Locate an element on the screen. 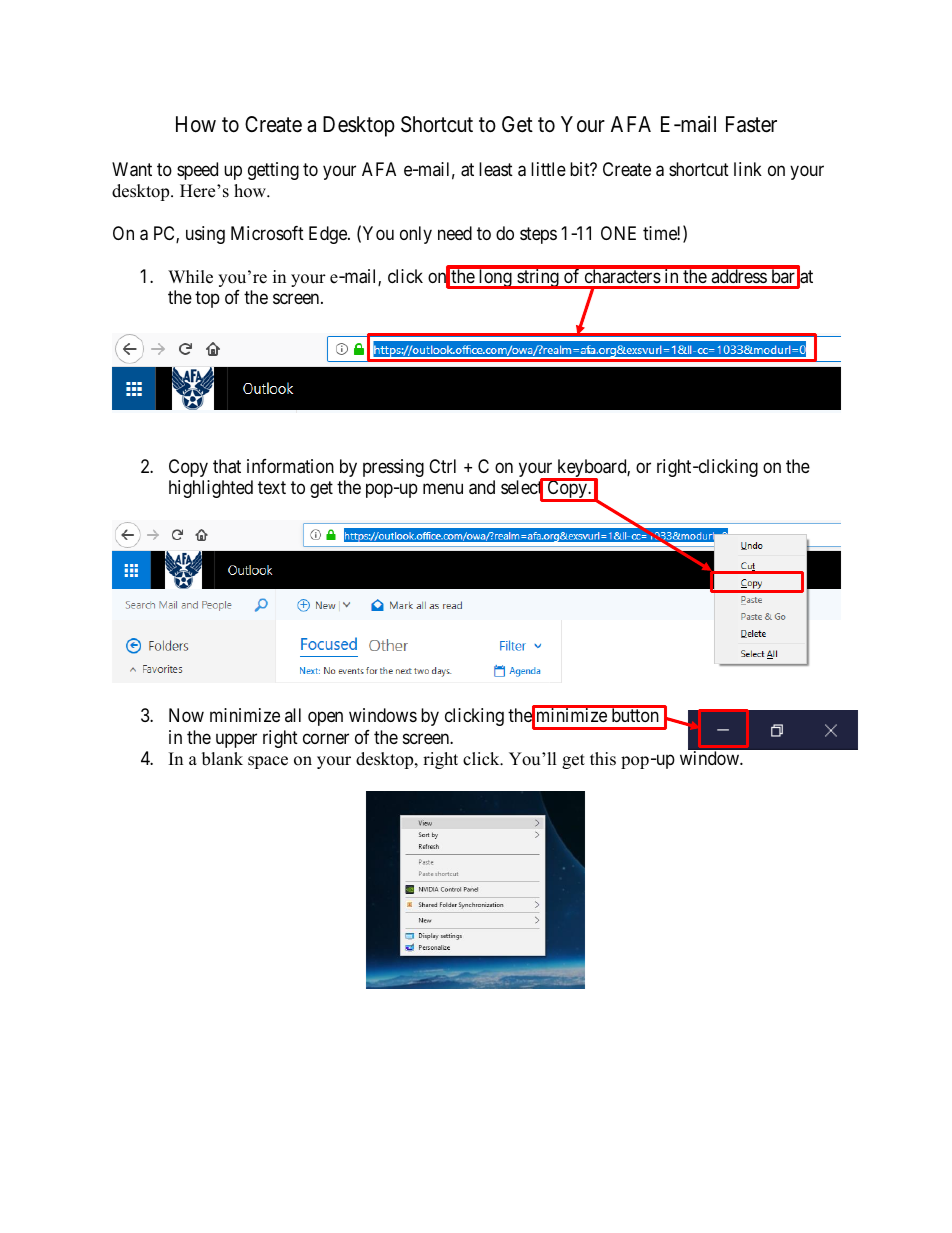  speed is located at coordinates (197, 171).
